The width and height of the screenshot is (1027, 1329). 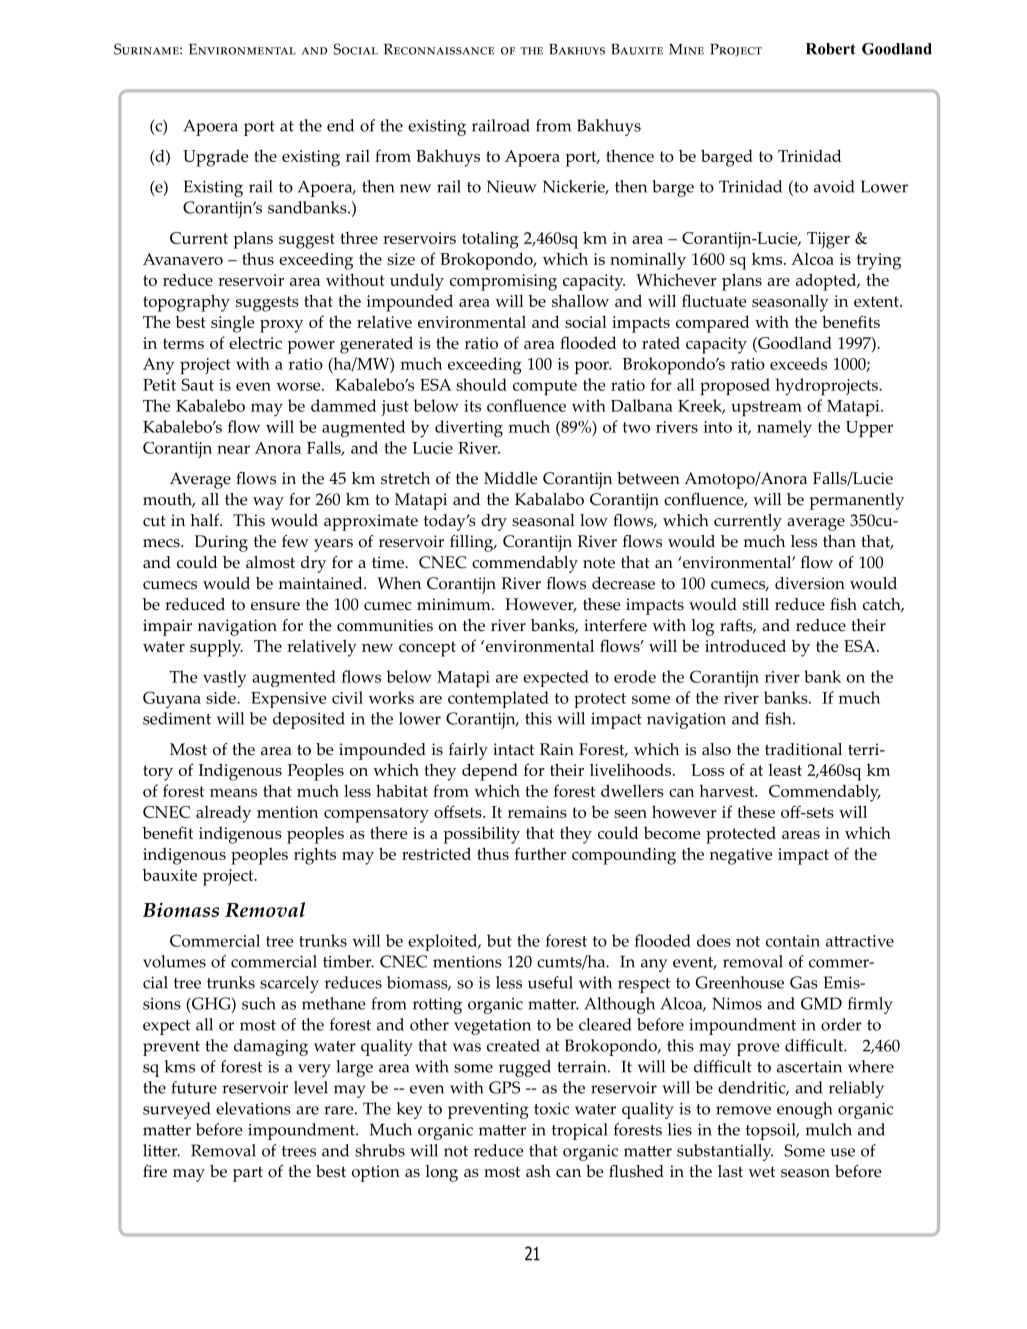 What do you see at coordinates (174, 961) in the screenshot?
I see `volumes` at bounding box center [174, 961].
